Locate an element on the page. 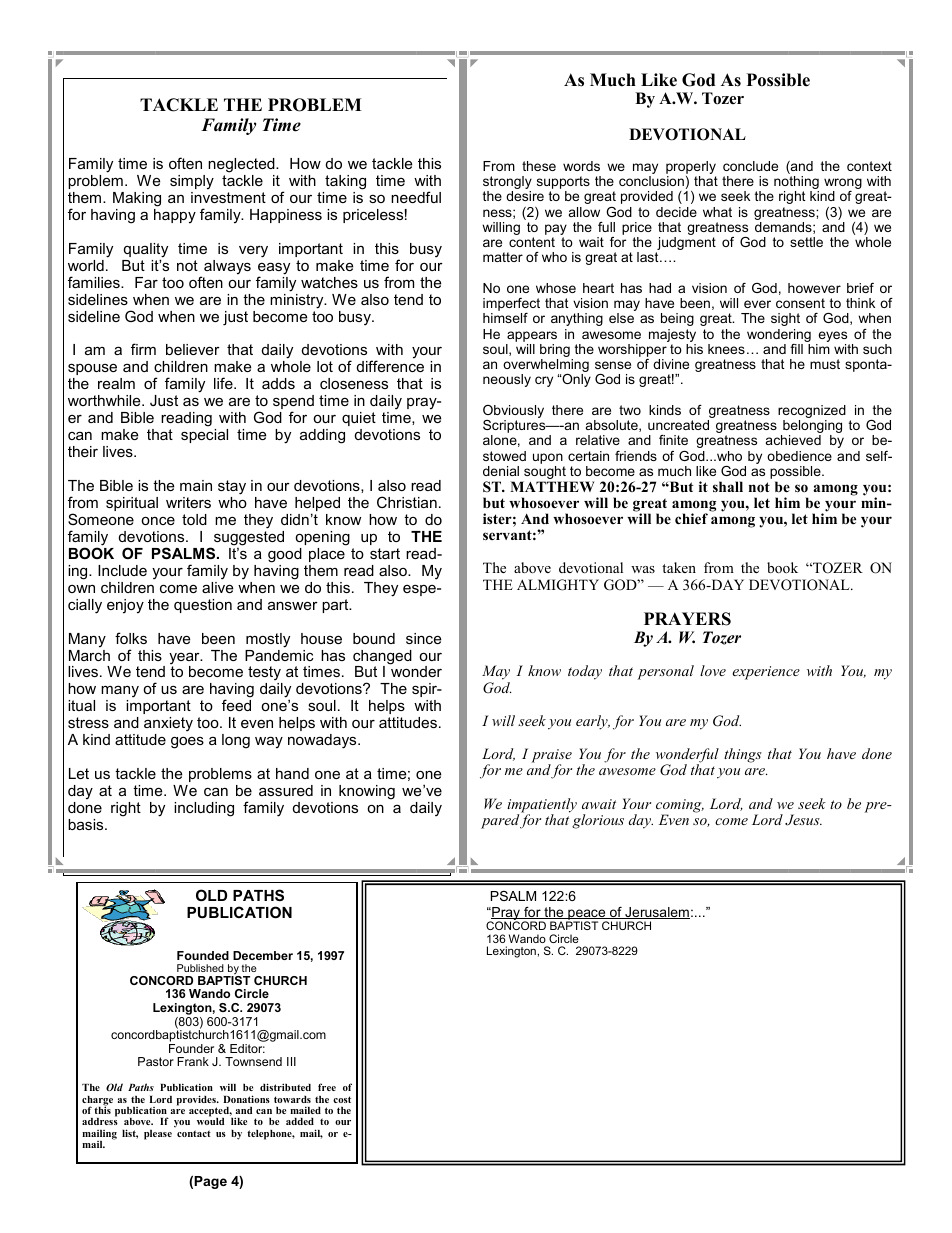  writers is located at coordinates (188, 502).
